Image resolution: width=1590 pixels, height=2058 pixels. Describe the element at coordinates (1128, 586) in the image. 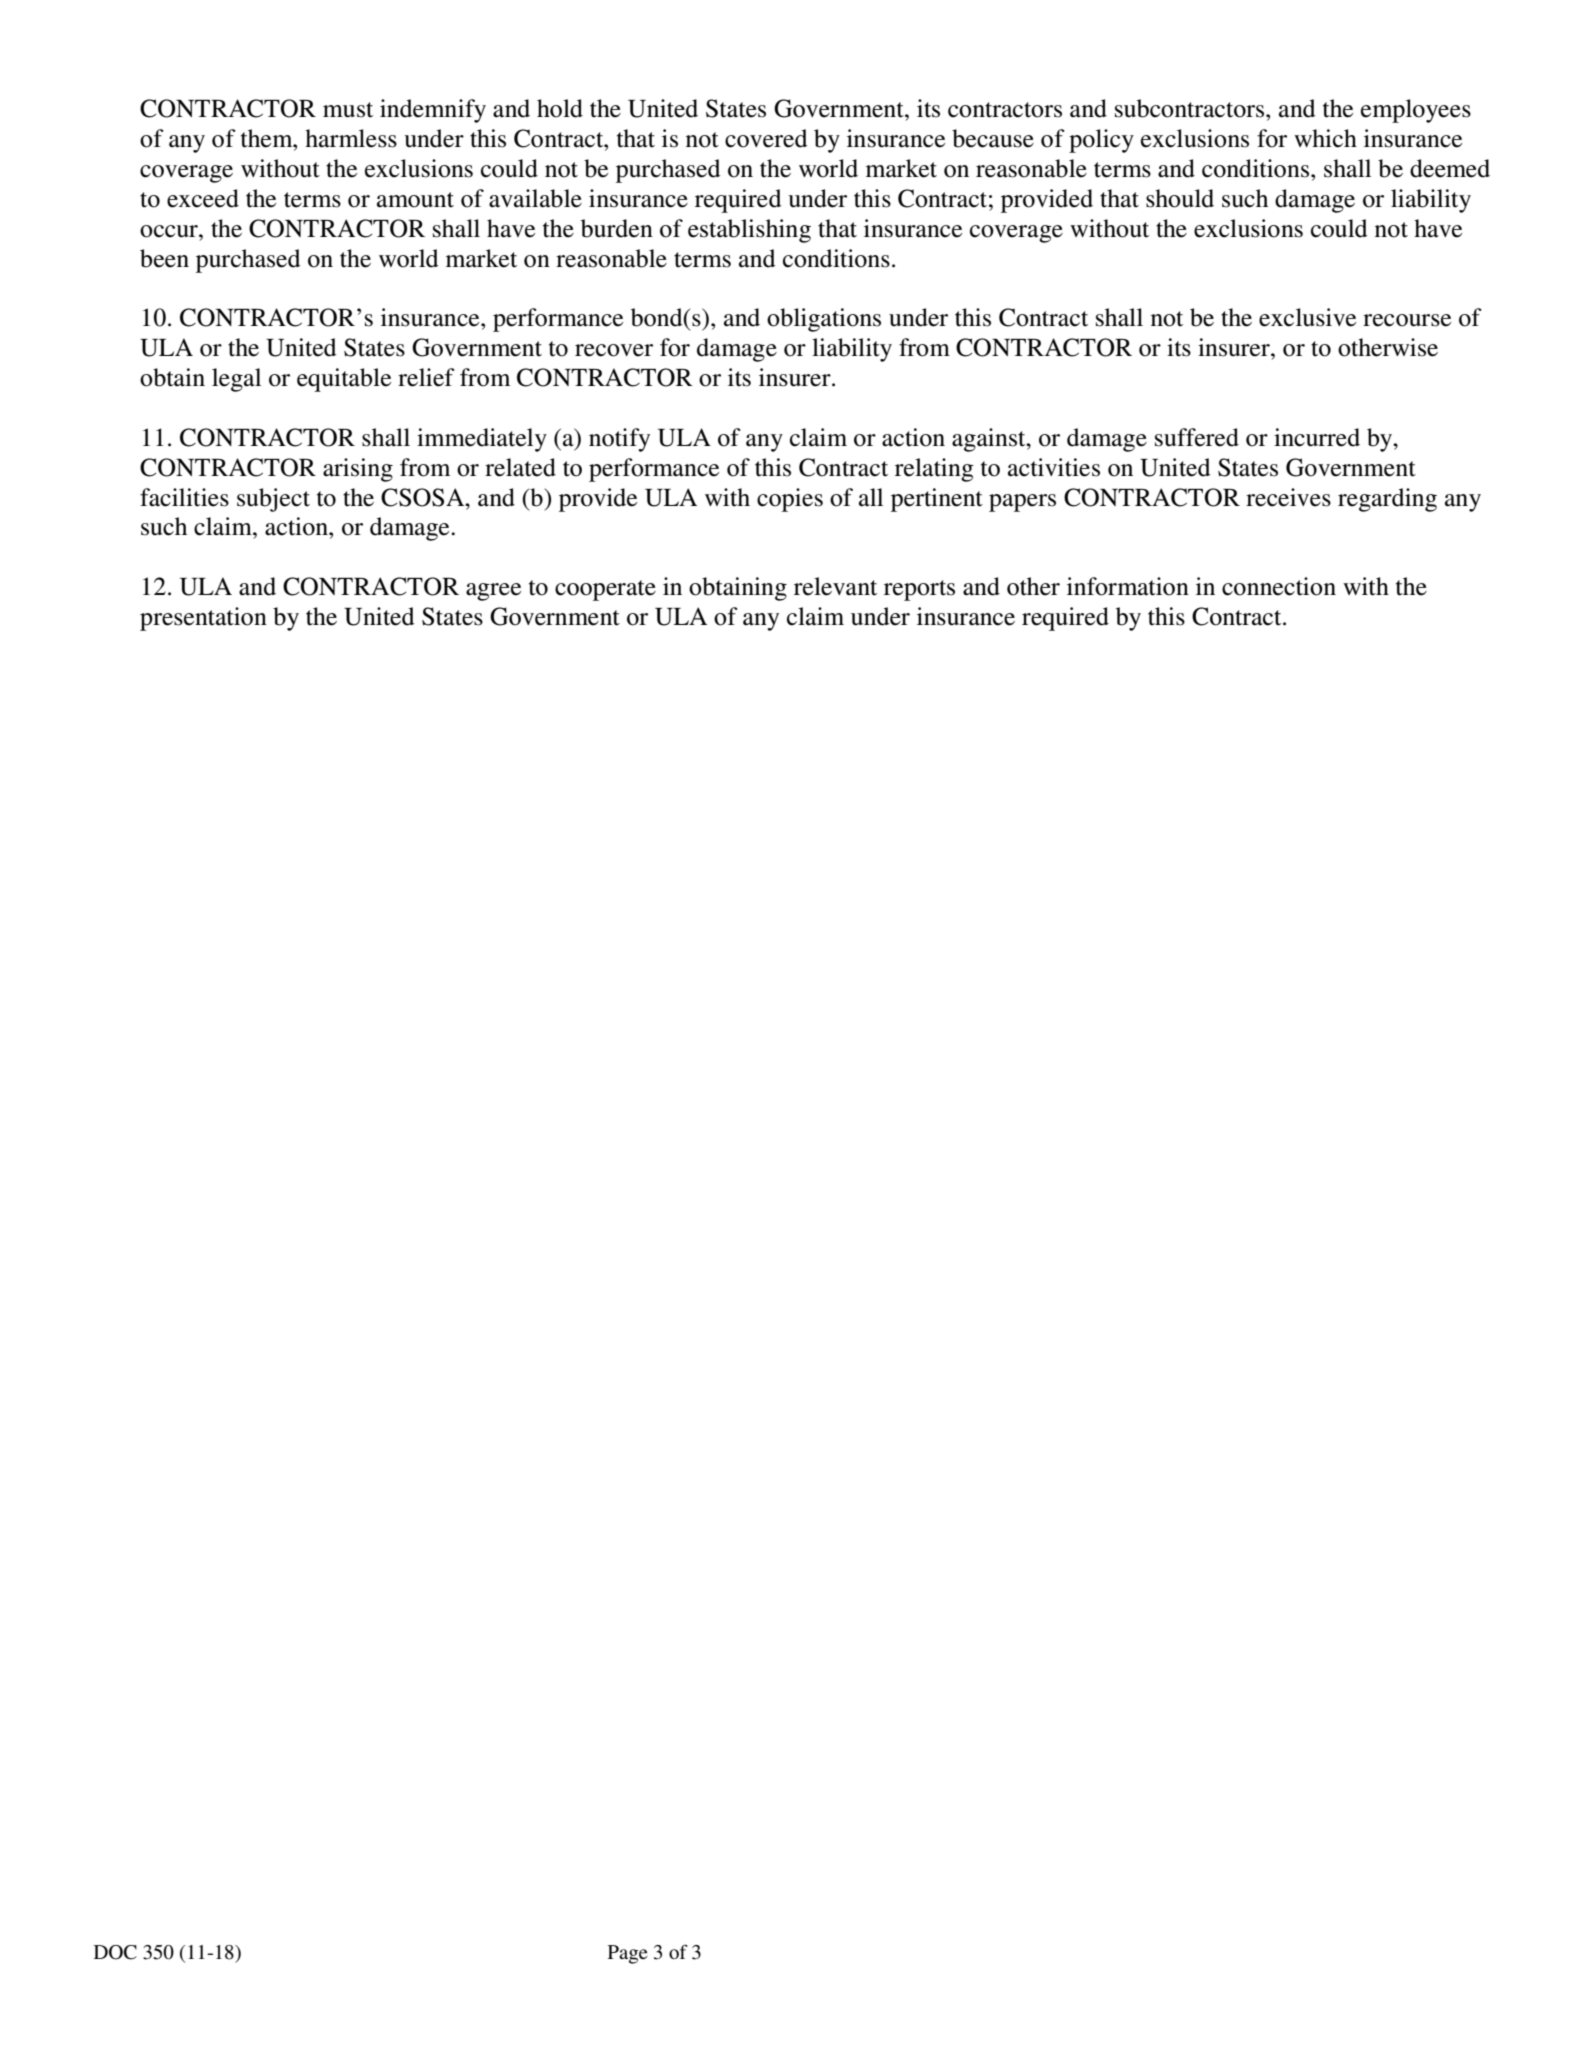

I see `information` at that location.
